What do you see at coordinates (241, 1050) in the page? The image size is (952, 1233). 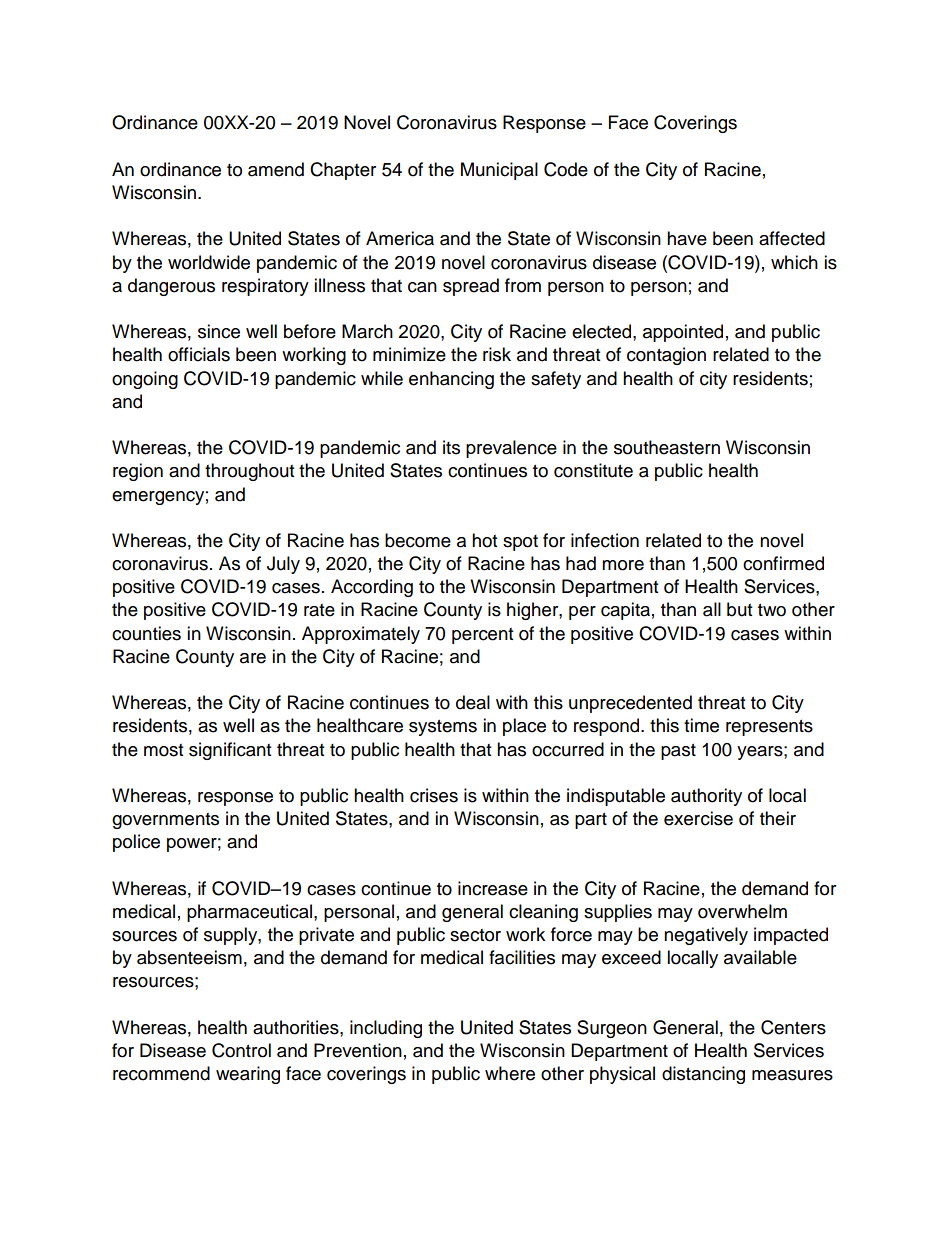 I see `Control` at bounding box center [241, 1050].
